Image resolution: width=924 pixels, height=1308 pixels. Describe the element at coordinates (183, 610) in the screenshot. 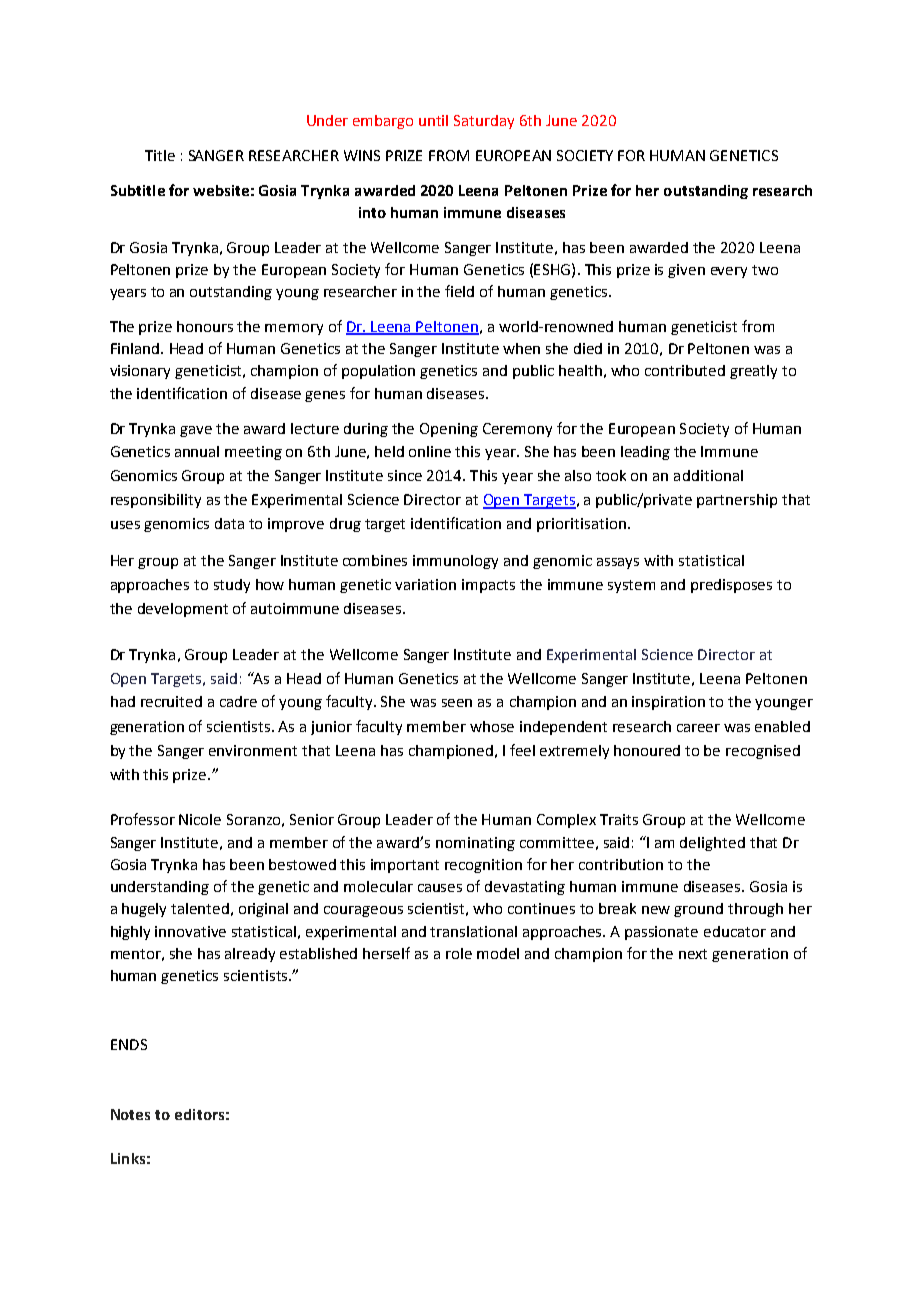

I see `development` at that location.
